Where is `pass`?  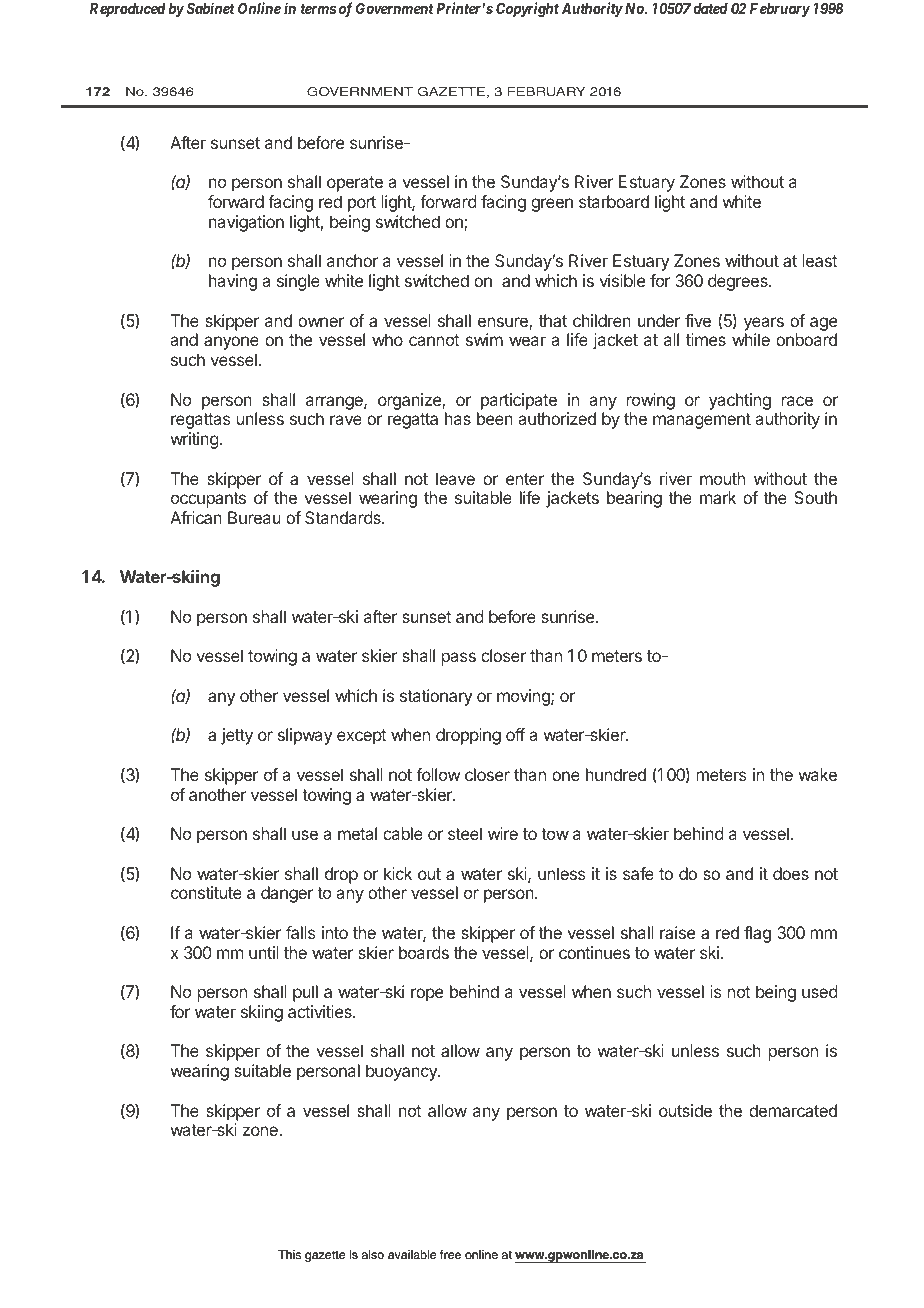 pass is located at coordinates (458, 659).
